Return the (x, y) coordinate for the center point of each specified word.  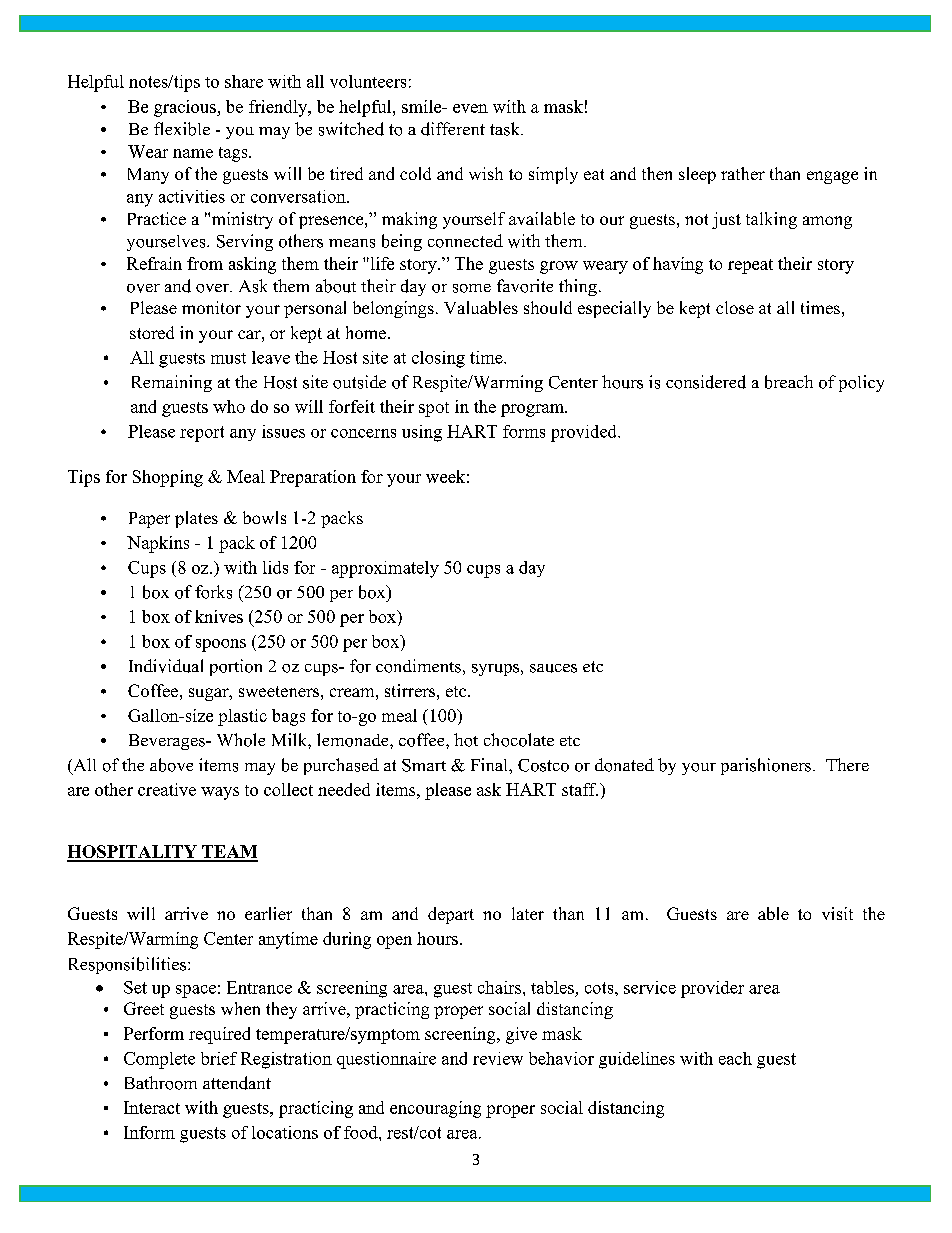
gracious (186, 108)
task (506, 129)
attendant (237, 1083)
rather (743, 173)
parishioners (766, 766)
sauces (553, 668)
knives (219, 616)
